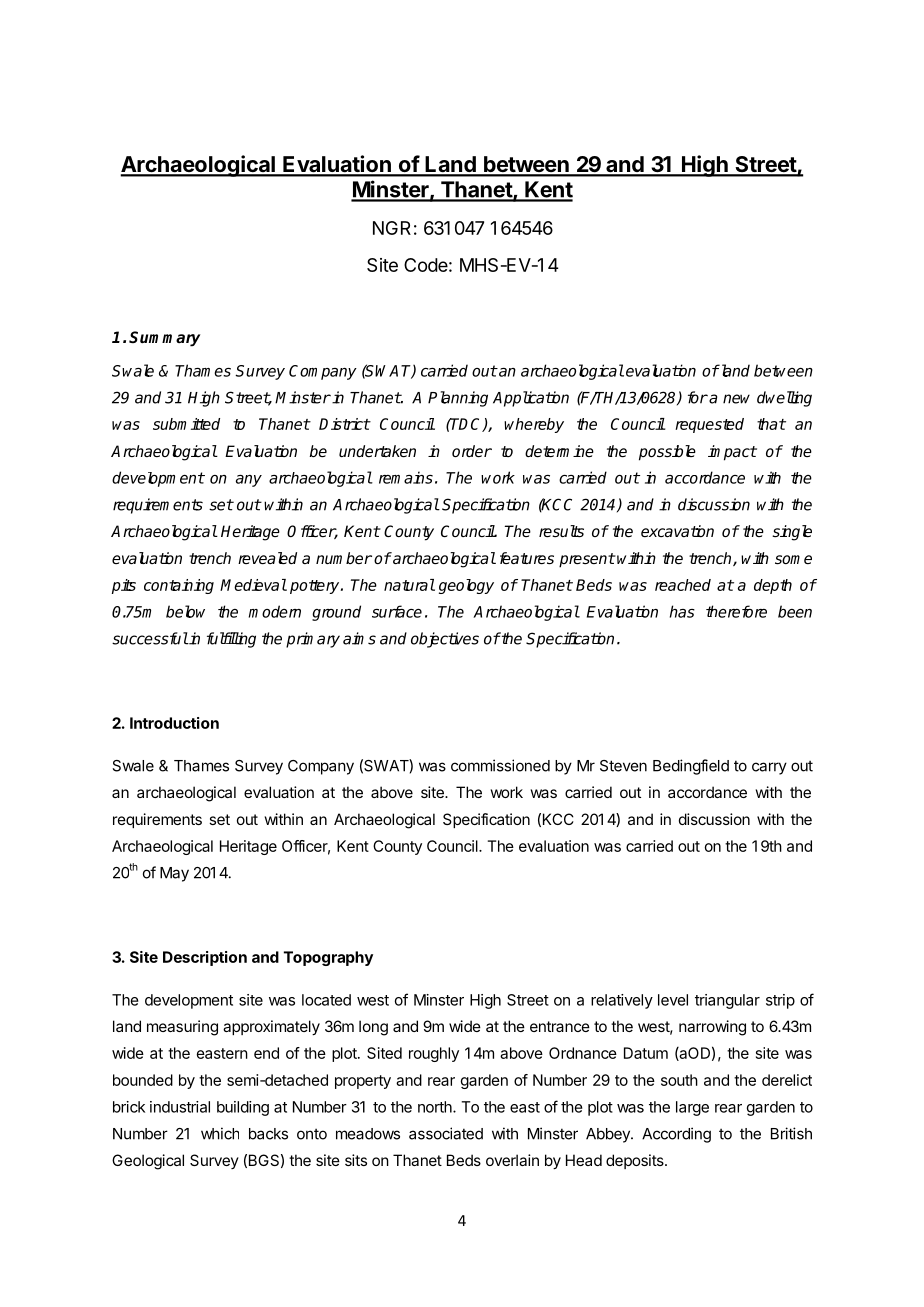 The height and width of the page is (1307, 924). Describe the element at coordinates (500, 765) in the page. I see `commissioned` at that location.
